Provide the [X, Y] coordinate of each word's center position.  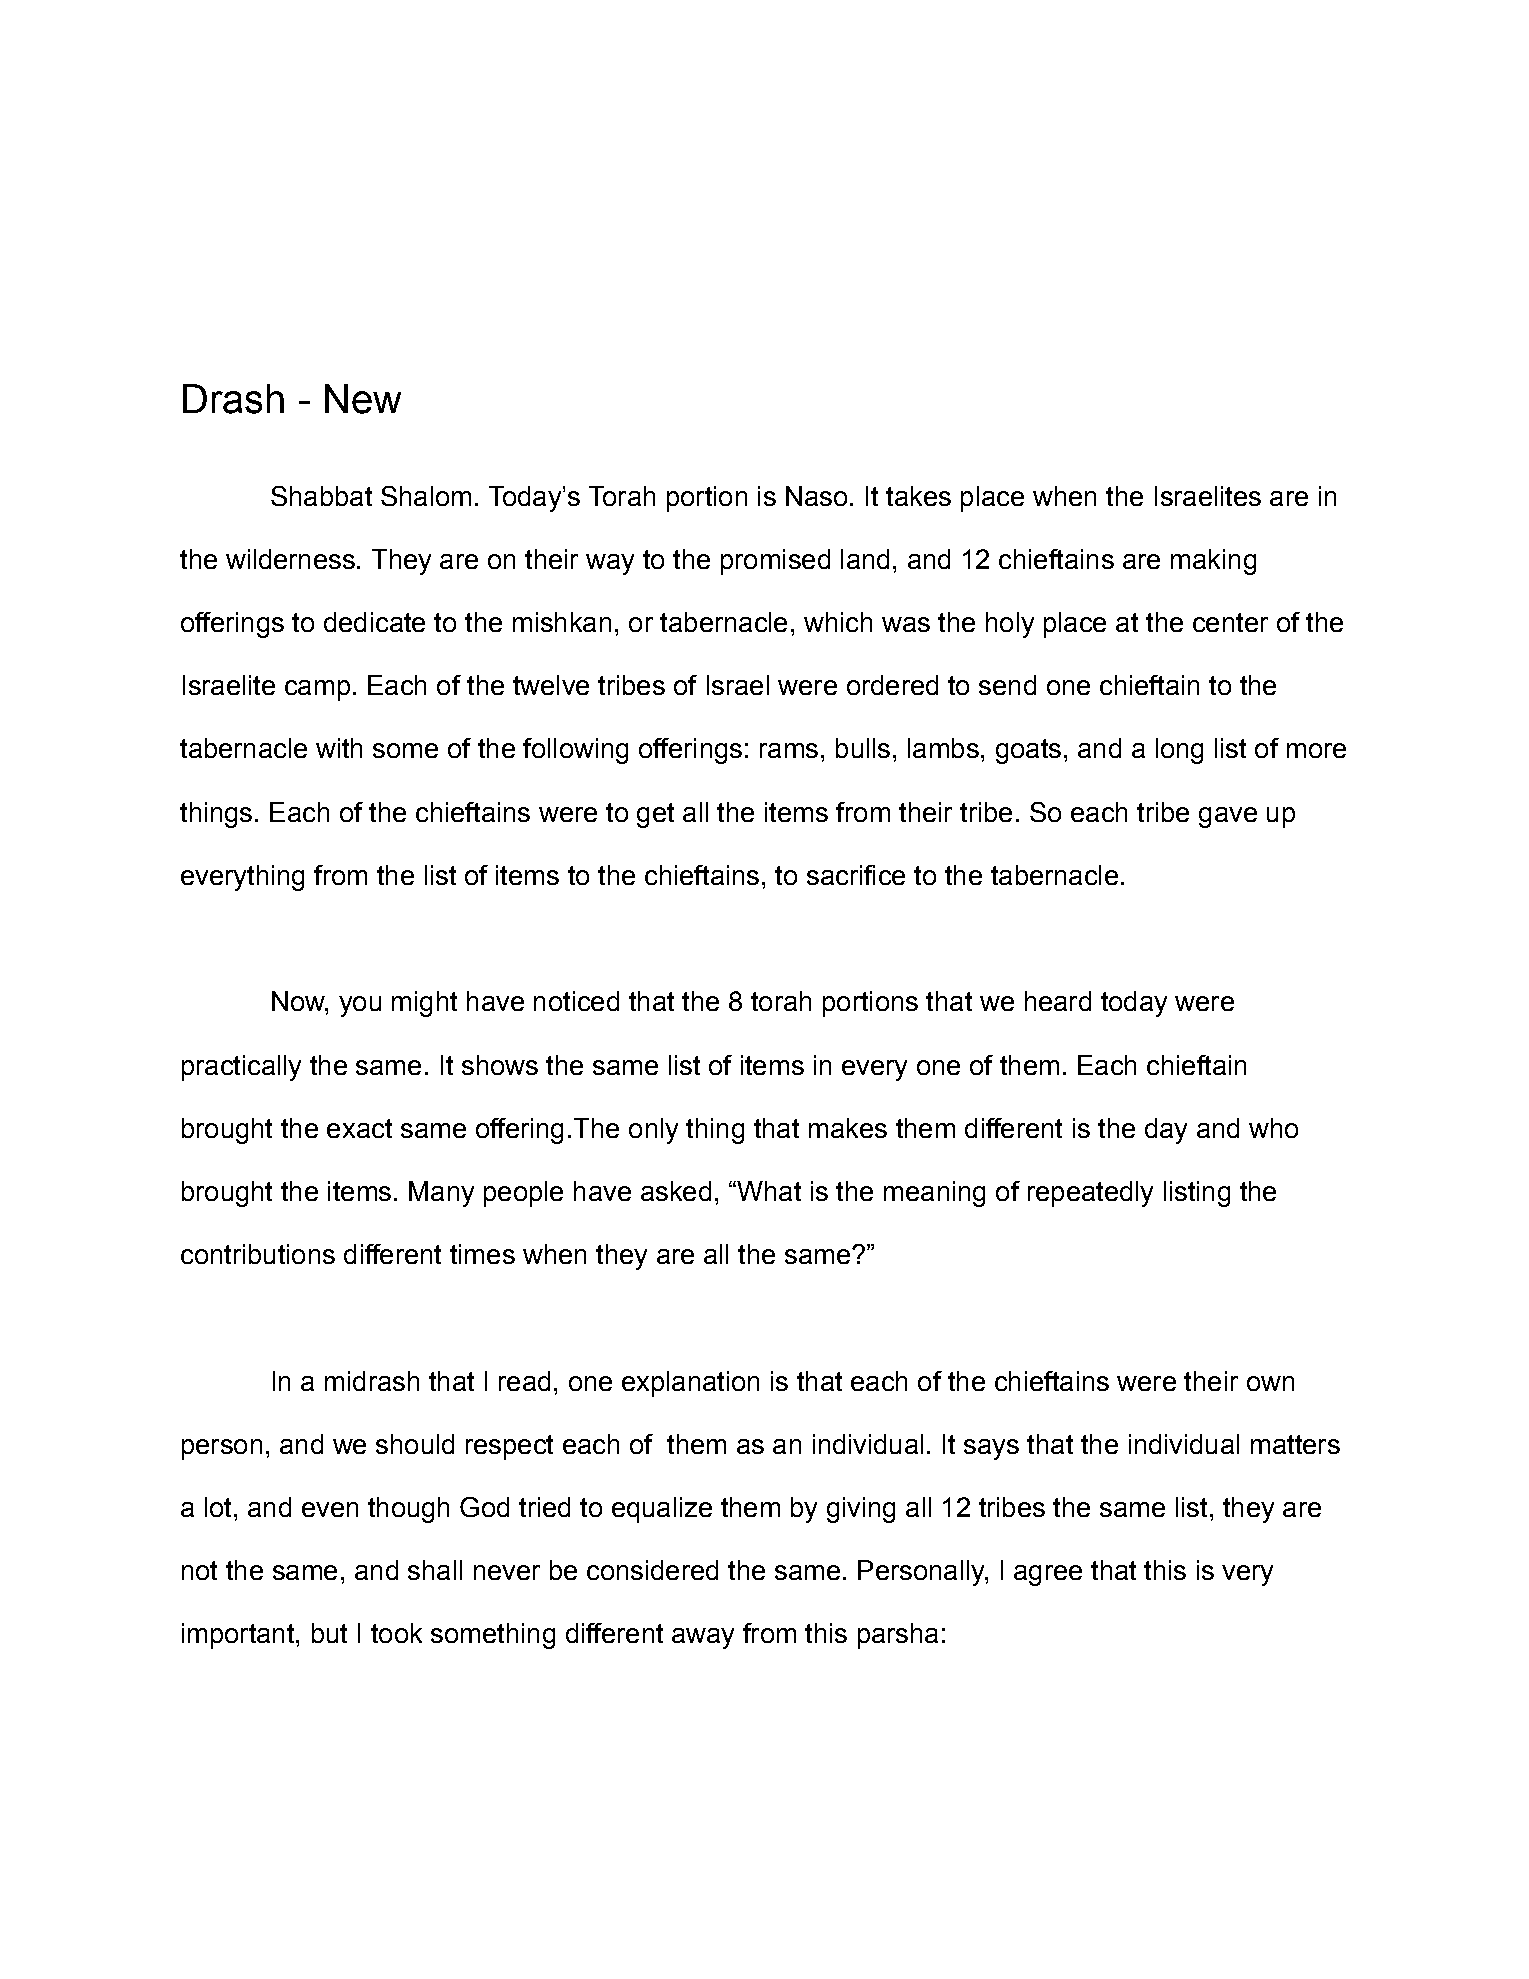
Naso [816, 496]
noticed [576, 1001]
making [1213, 562]
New [363, 399]
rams [789, 750]
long [1179, 751]
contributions [258, 1254]
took [396, 1633]
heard [1058, 1001]
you [360, 1006]
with [339, 748]
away [703, 1638]
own [1270, 1383]
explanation [690, 1384]
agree [1048, 1575]
